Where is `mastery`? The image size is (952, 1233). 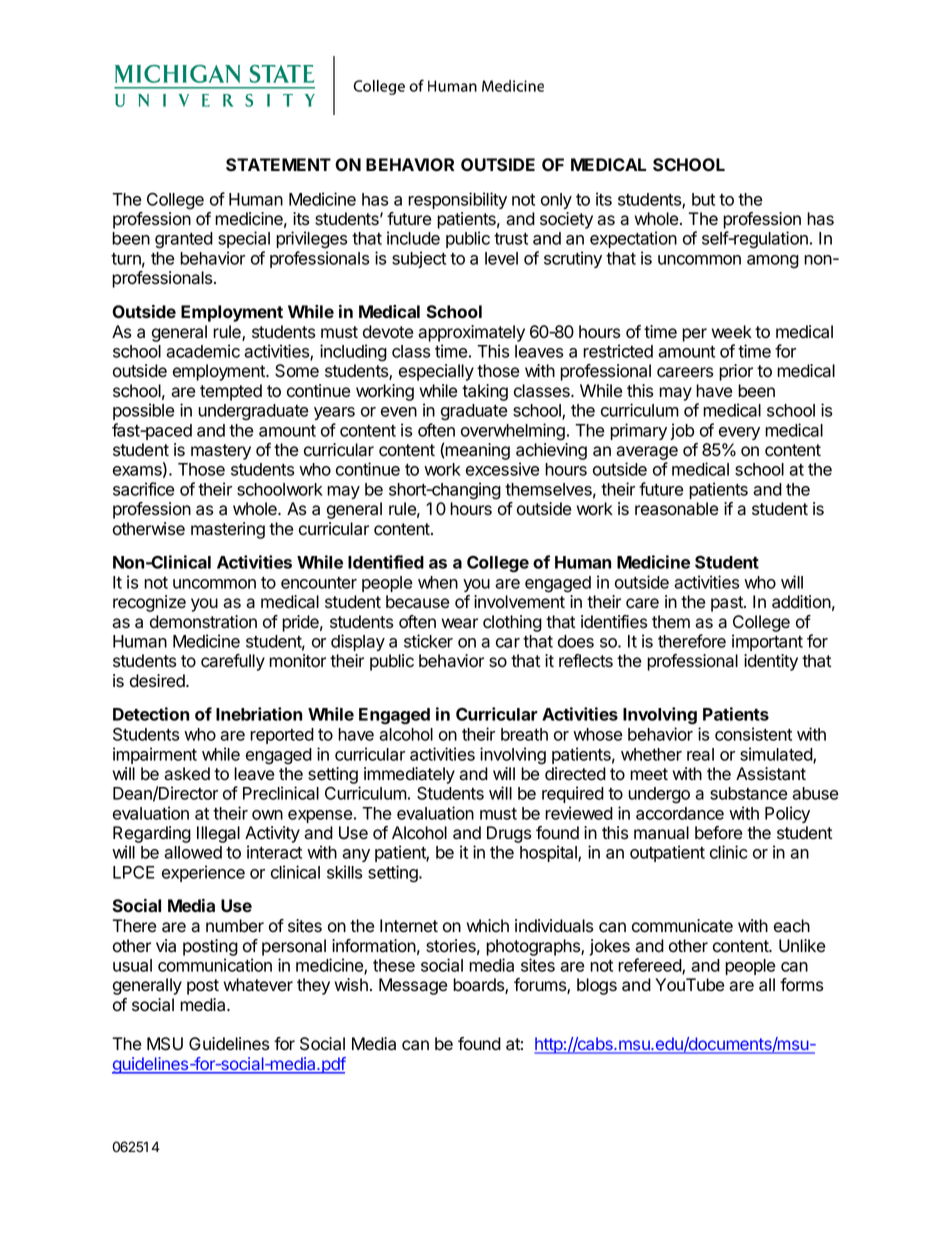
mastery is located at coordinates (221, 452).
